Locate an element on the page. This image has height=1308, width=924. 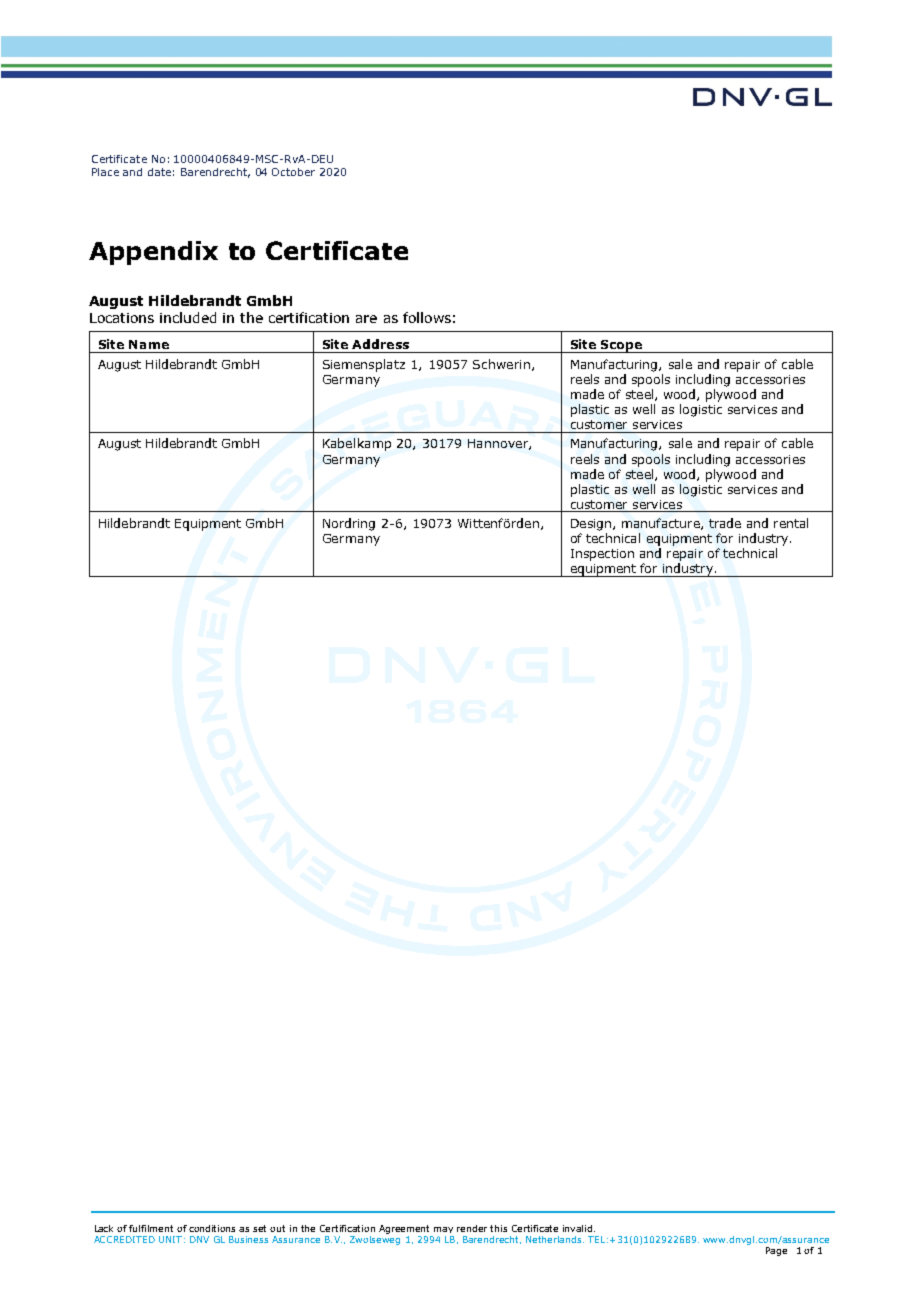
Inspection is located at coordinates (602, 555).
